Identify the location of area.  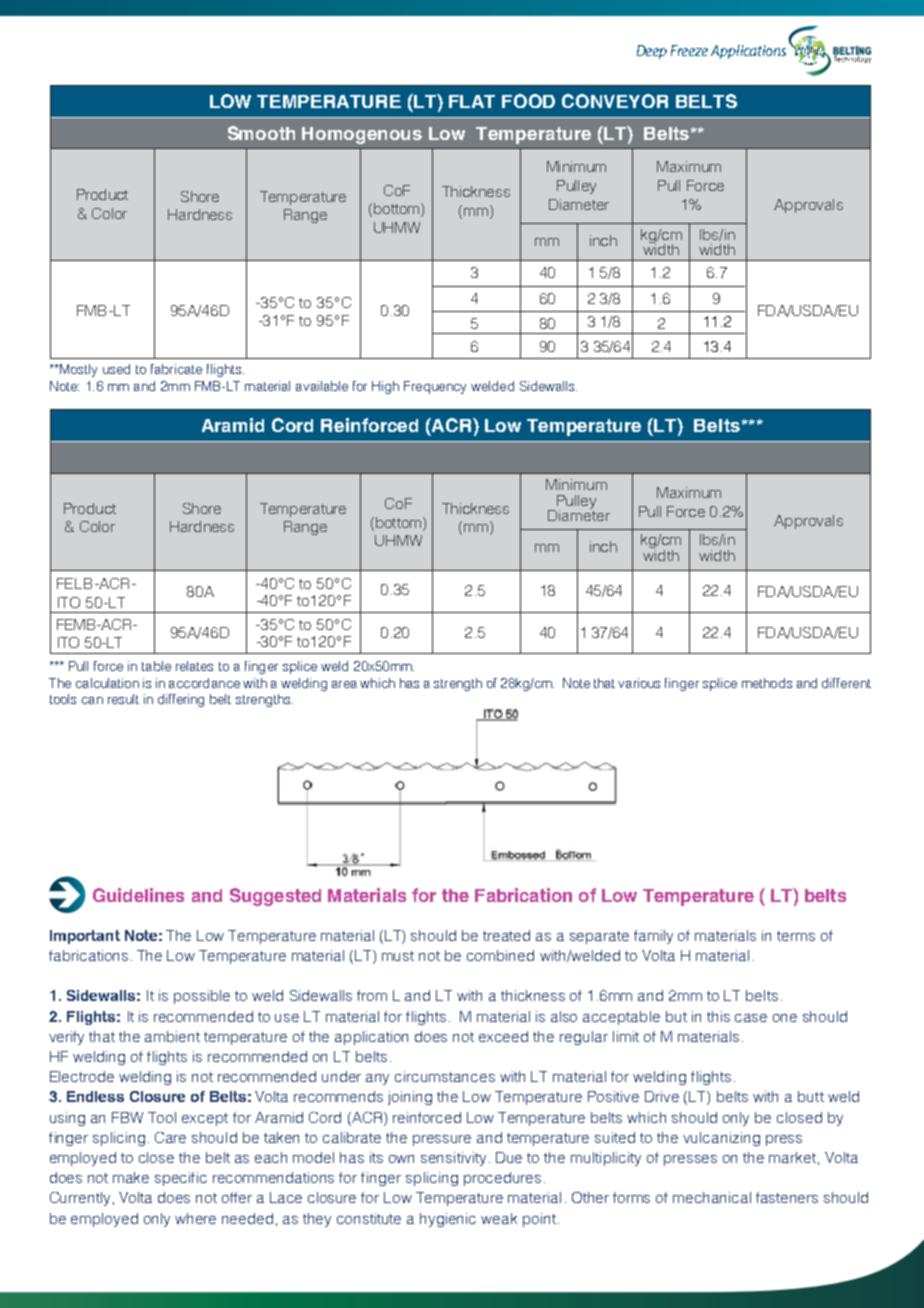
(344, 684).
